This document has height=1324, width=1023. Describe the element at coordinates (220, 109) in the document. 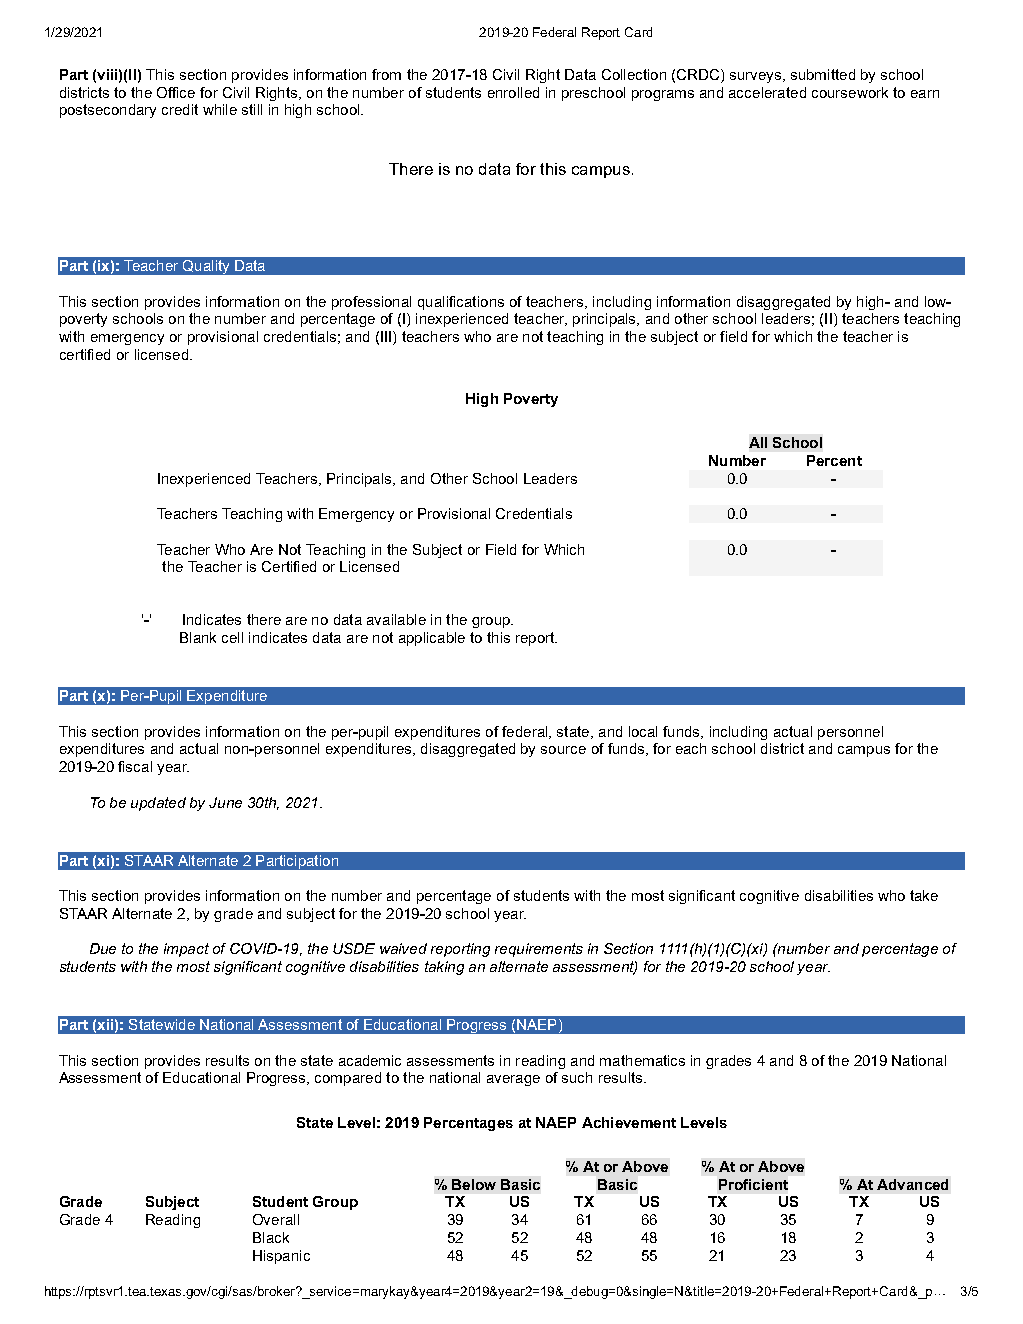

I see `while` at that location.
